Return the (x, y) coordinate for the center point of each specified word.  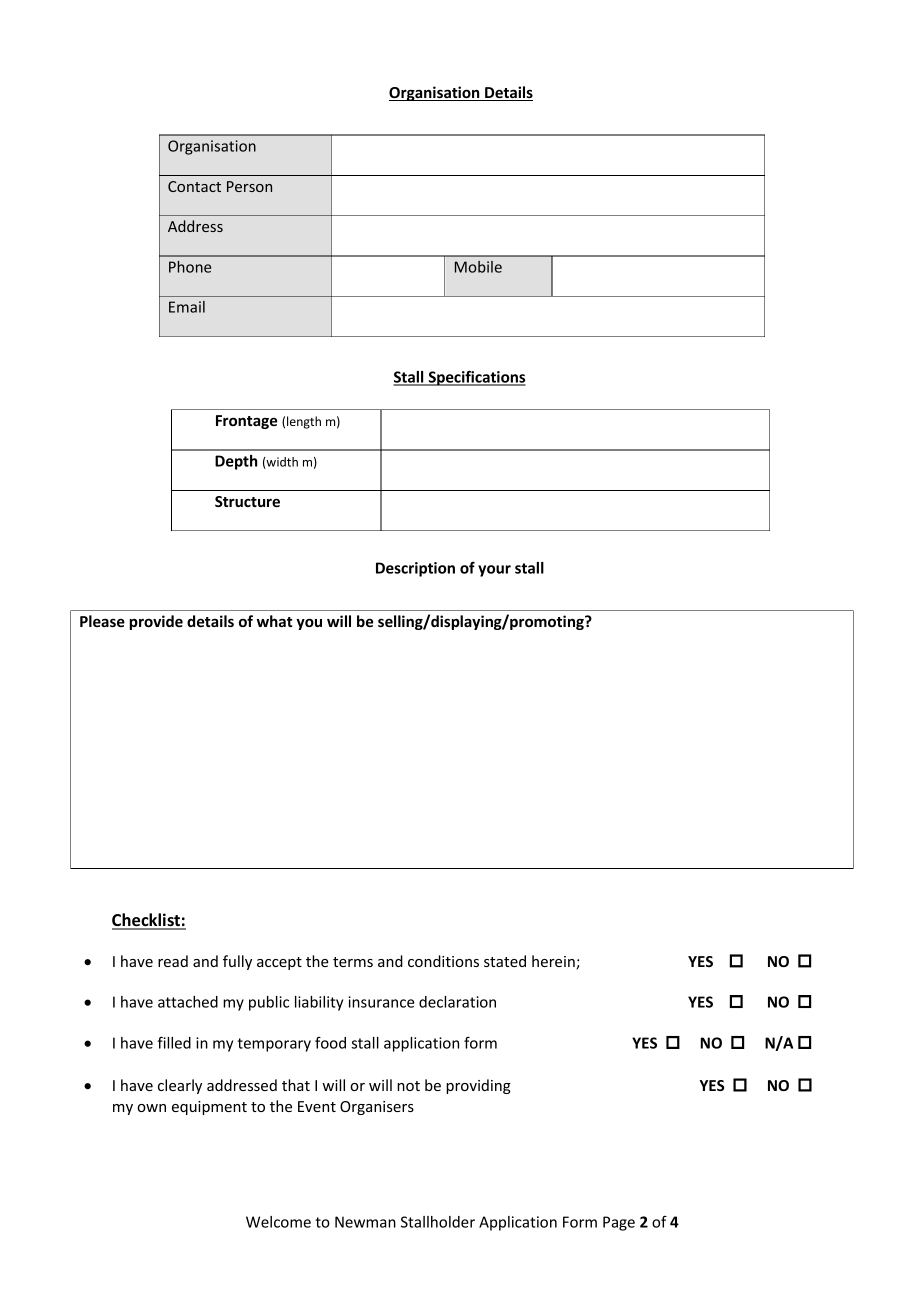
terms (353, 962)
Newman (365, 1222)
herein (554, 962)
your (494, 571)
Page (619, 1223)
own (151, 1108)
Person (249, 186)
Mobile (478, 267)
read (173, 961)
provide (156, 622)
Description (415, 569)
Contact (194, 186)
